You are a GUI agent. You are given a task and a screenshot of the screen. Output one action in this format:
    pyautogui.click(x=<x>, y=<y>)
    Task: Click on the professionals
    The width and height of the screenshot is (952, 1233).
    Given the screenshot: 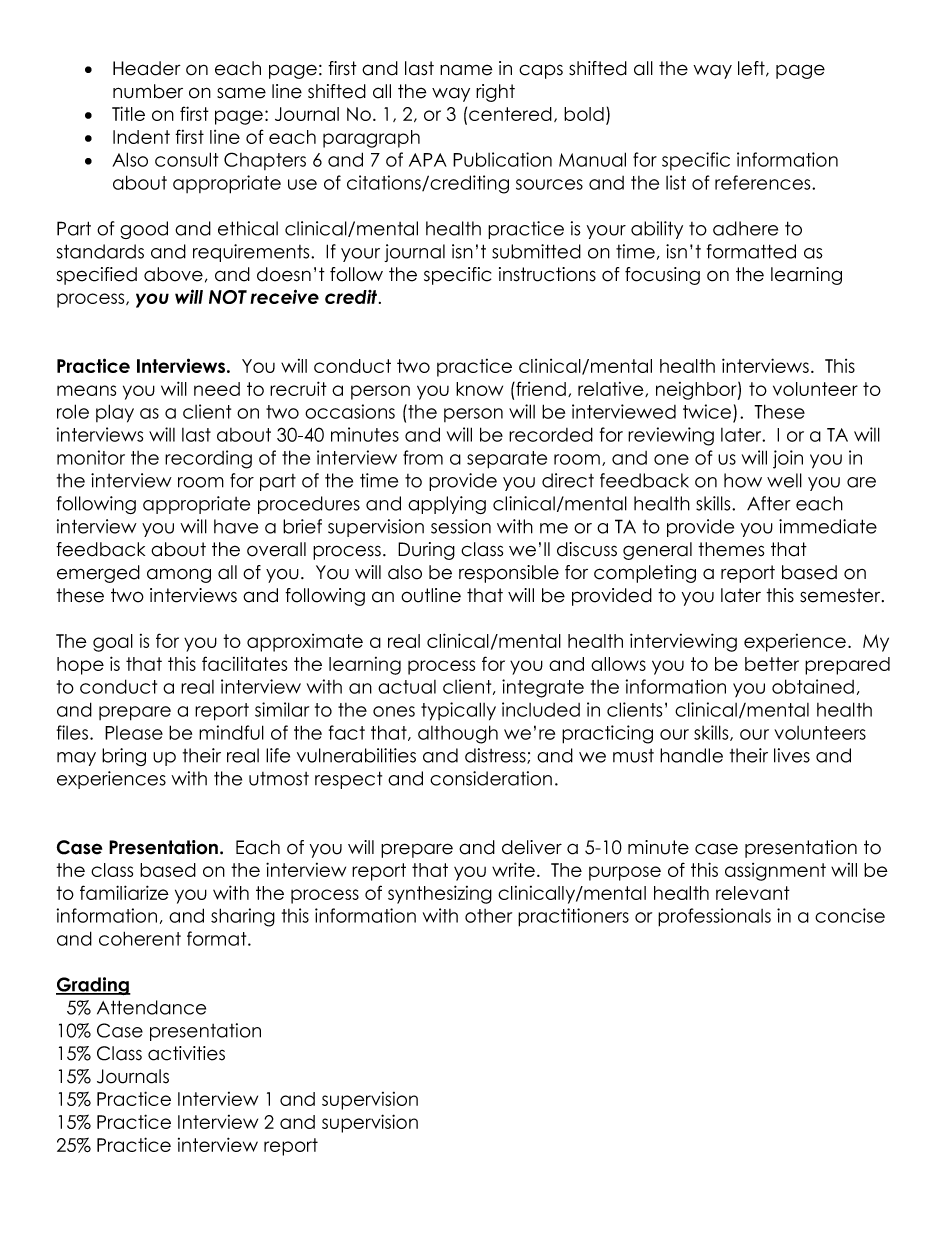 What is the action you would take?
    pyautogui.click(x=714, y=917)
